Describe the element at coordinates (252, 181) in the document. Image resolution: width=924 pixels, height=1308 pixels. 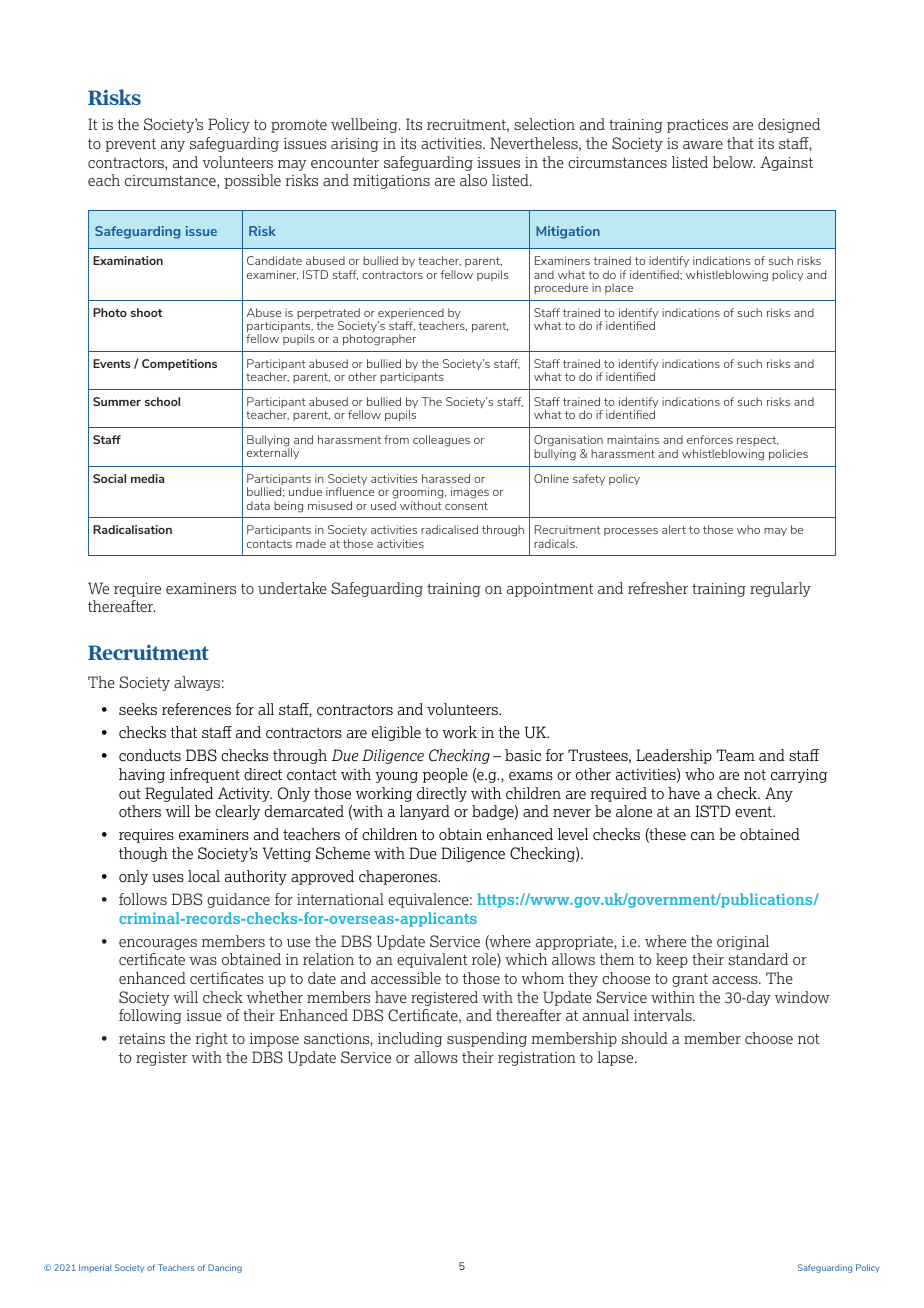
I see `possible` at that location.
